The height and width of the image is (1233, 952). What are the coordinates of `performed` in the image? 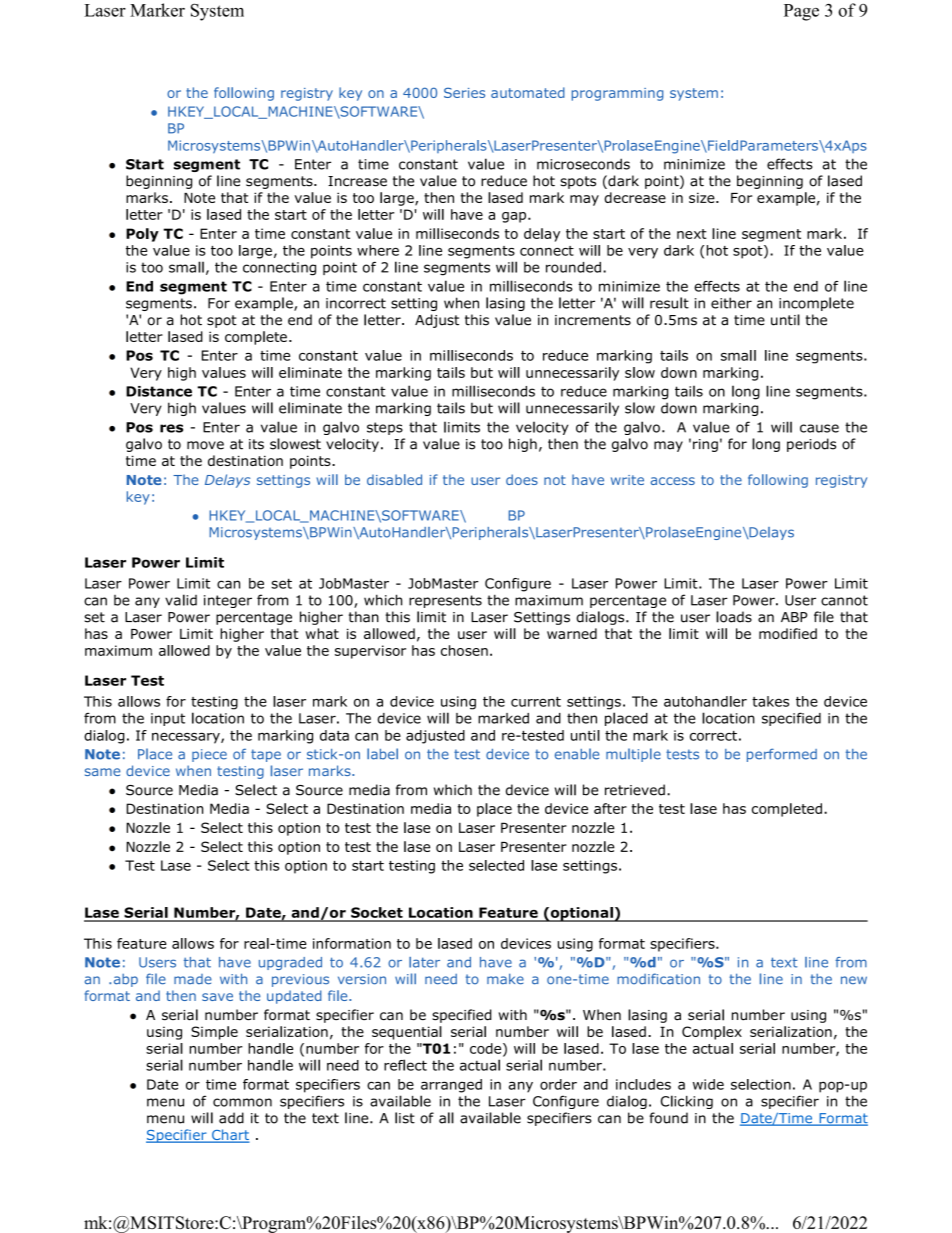 It's located at (782, 755).
